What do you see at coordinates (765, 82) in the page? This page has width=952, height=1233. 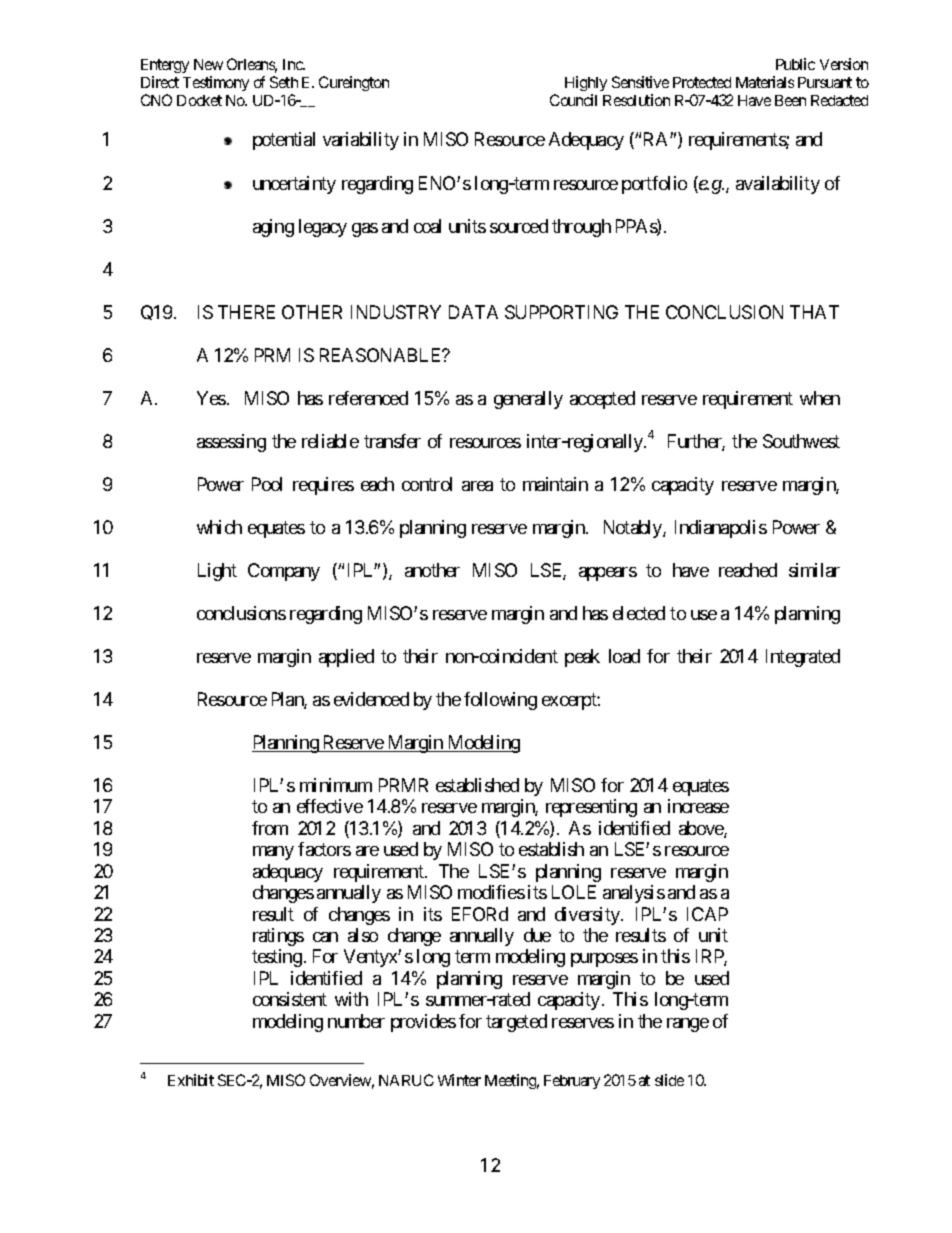 I see `Materials` at bounding box center [765, 82].
